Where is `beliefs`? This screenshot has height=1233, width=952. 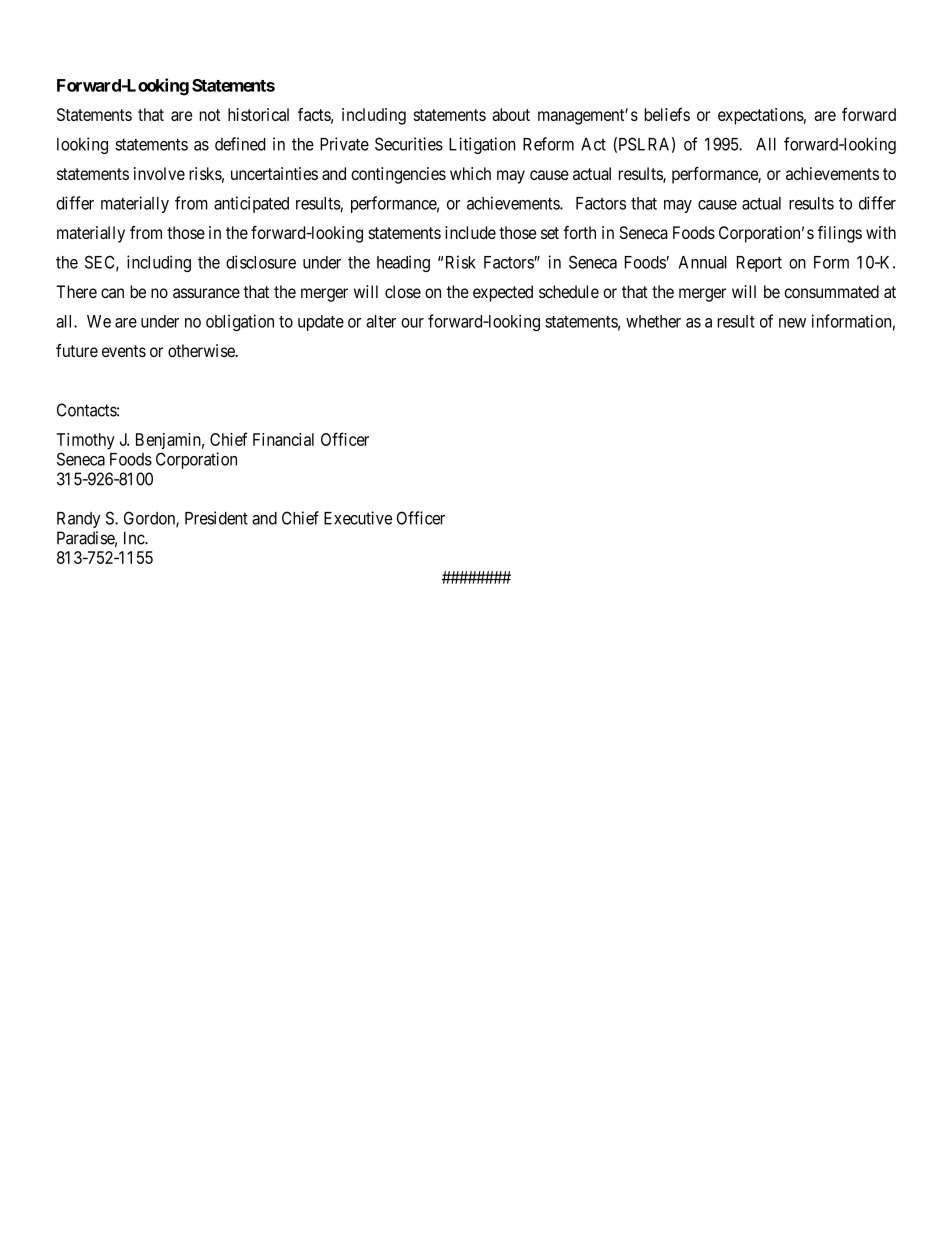
beliefs is located at coordinates (667, 114).
